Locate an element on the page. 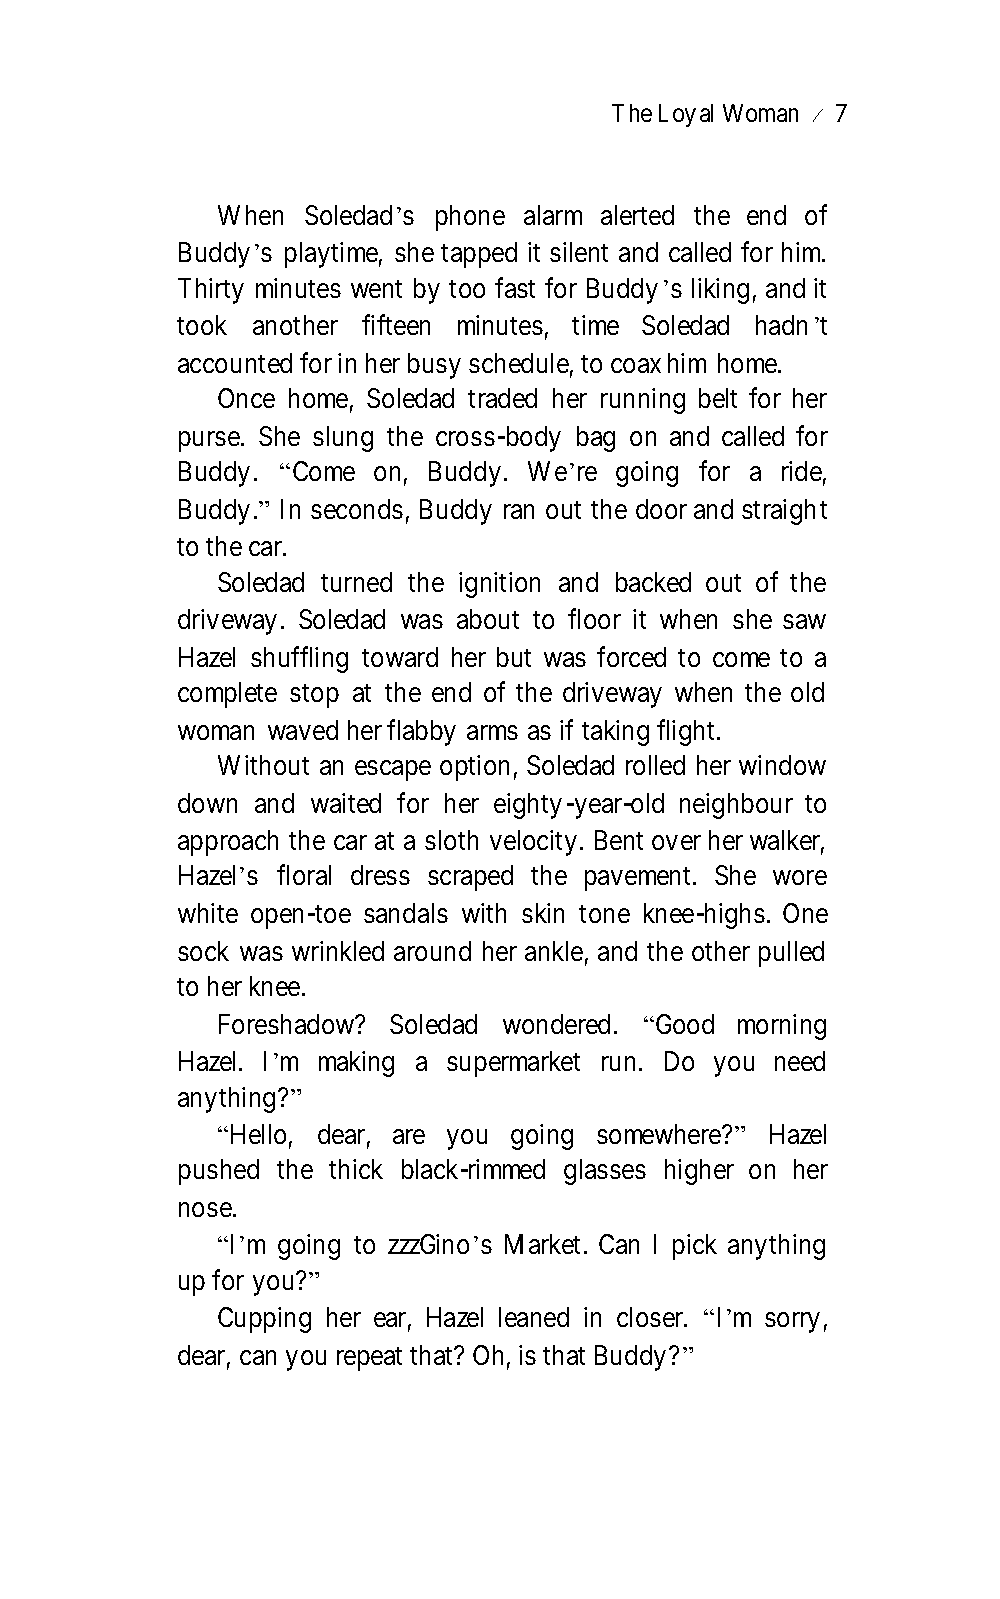  Thirty is located at coordinates (211, 291).
